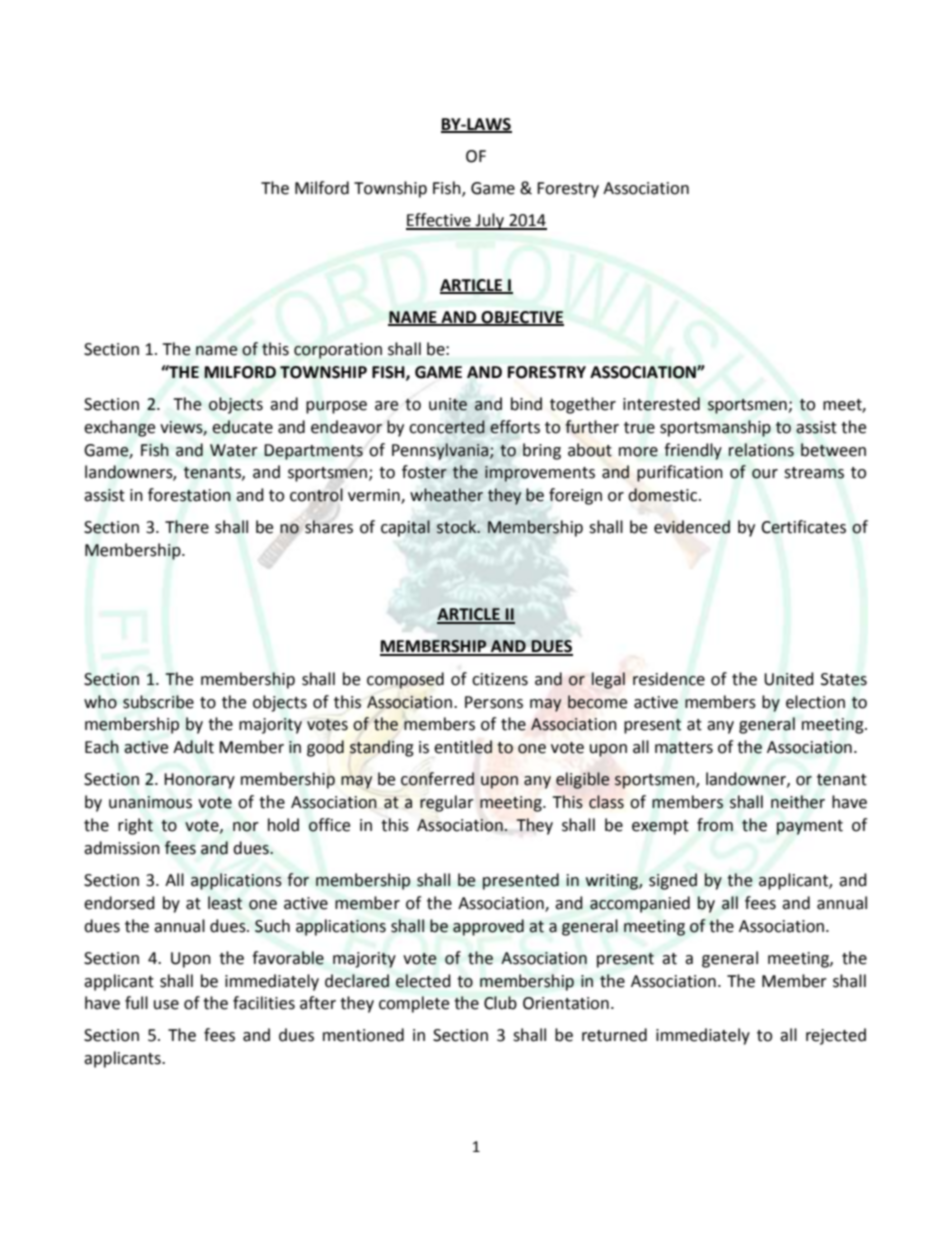 The height and width of the page is (1233, 952). I want to click on OBJECTIVE, so click(522, 318).
